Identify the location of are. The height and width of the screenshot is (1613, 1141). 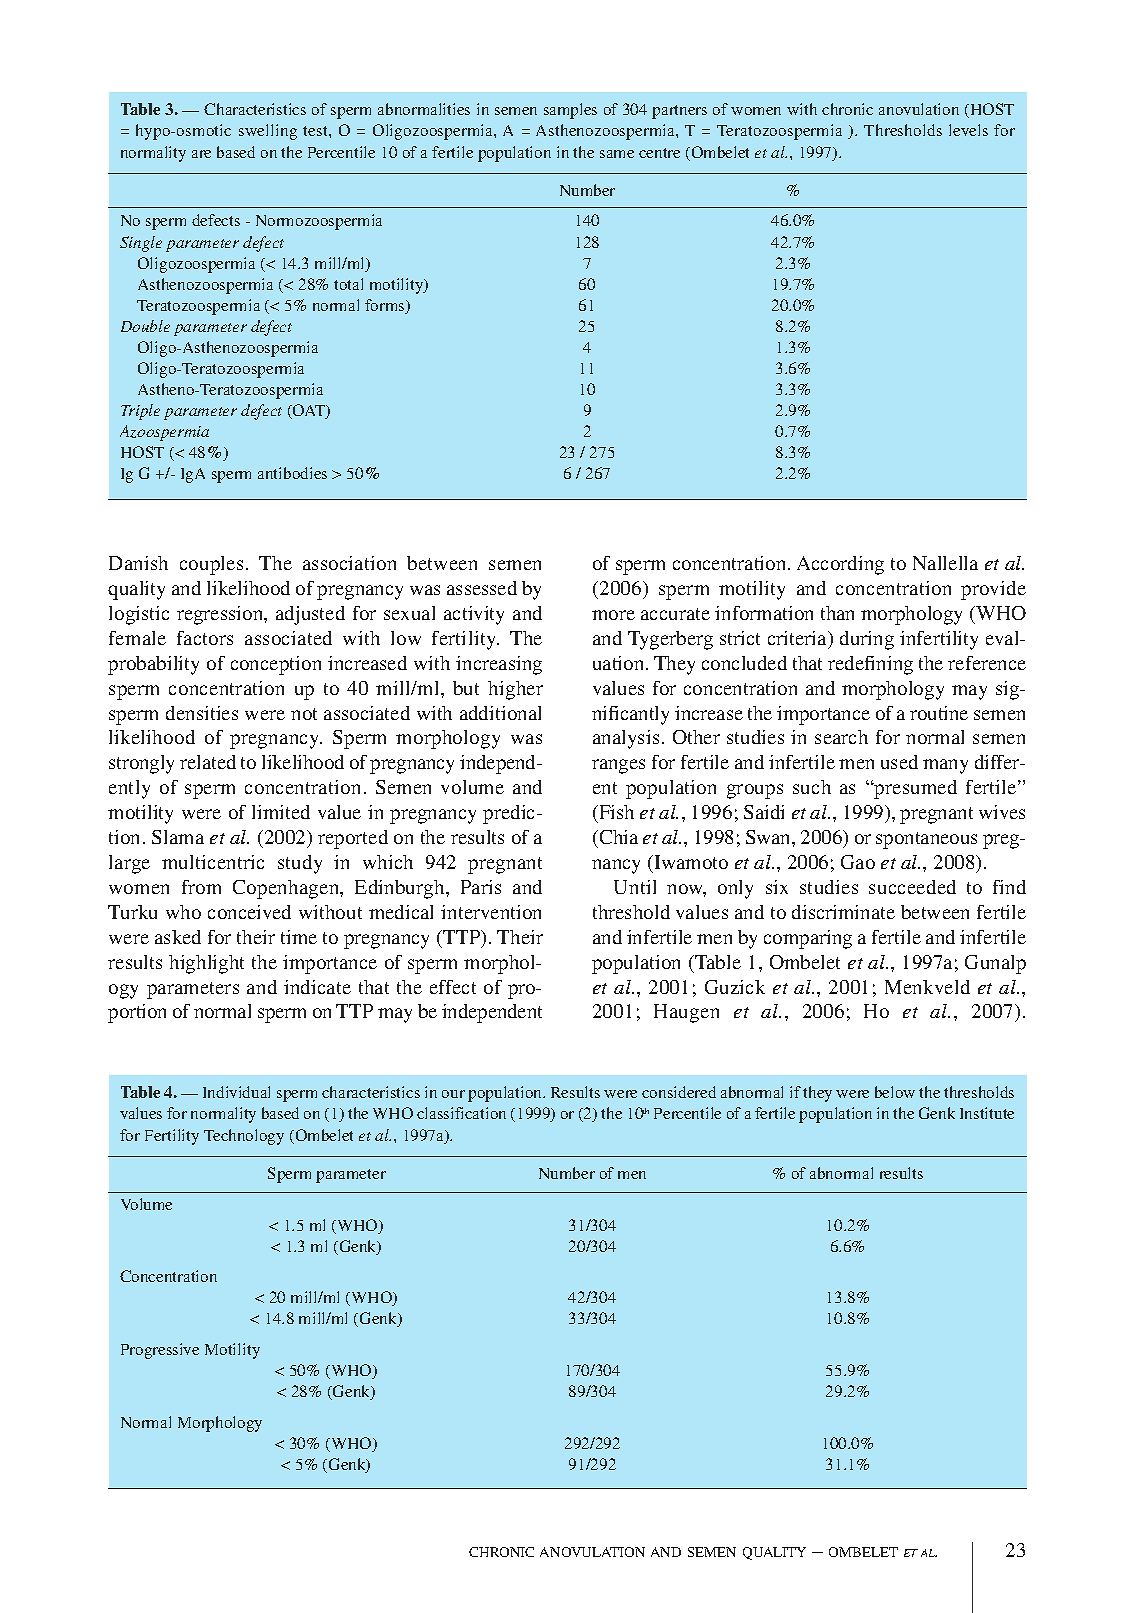
(201, 154).
